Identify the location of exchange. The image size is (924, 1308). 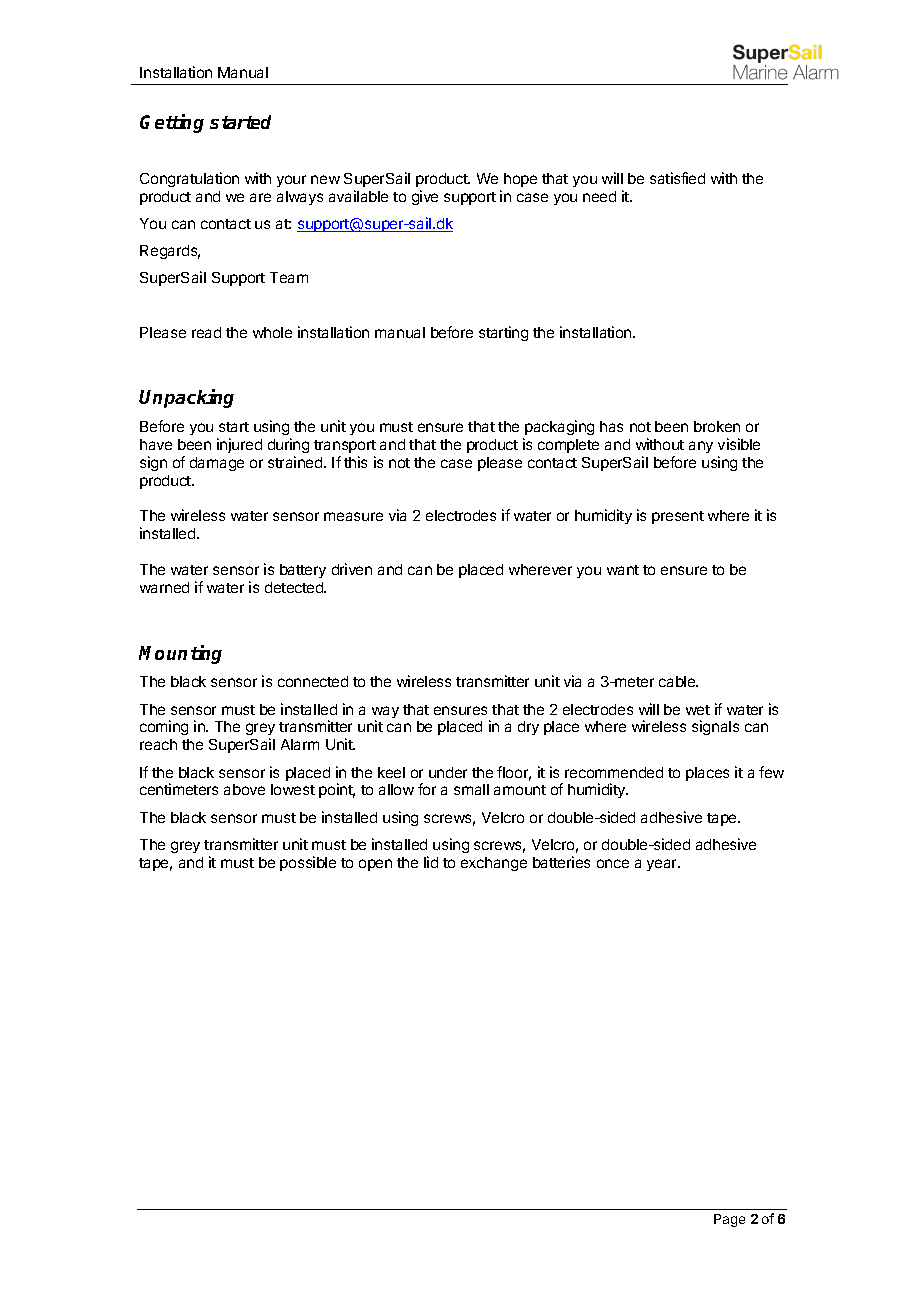
(494, 864).
